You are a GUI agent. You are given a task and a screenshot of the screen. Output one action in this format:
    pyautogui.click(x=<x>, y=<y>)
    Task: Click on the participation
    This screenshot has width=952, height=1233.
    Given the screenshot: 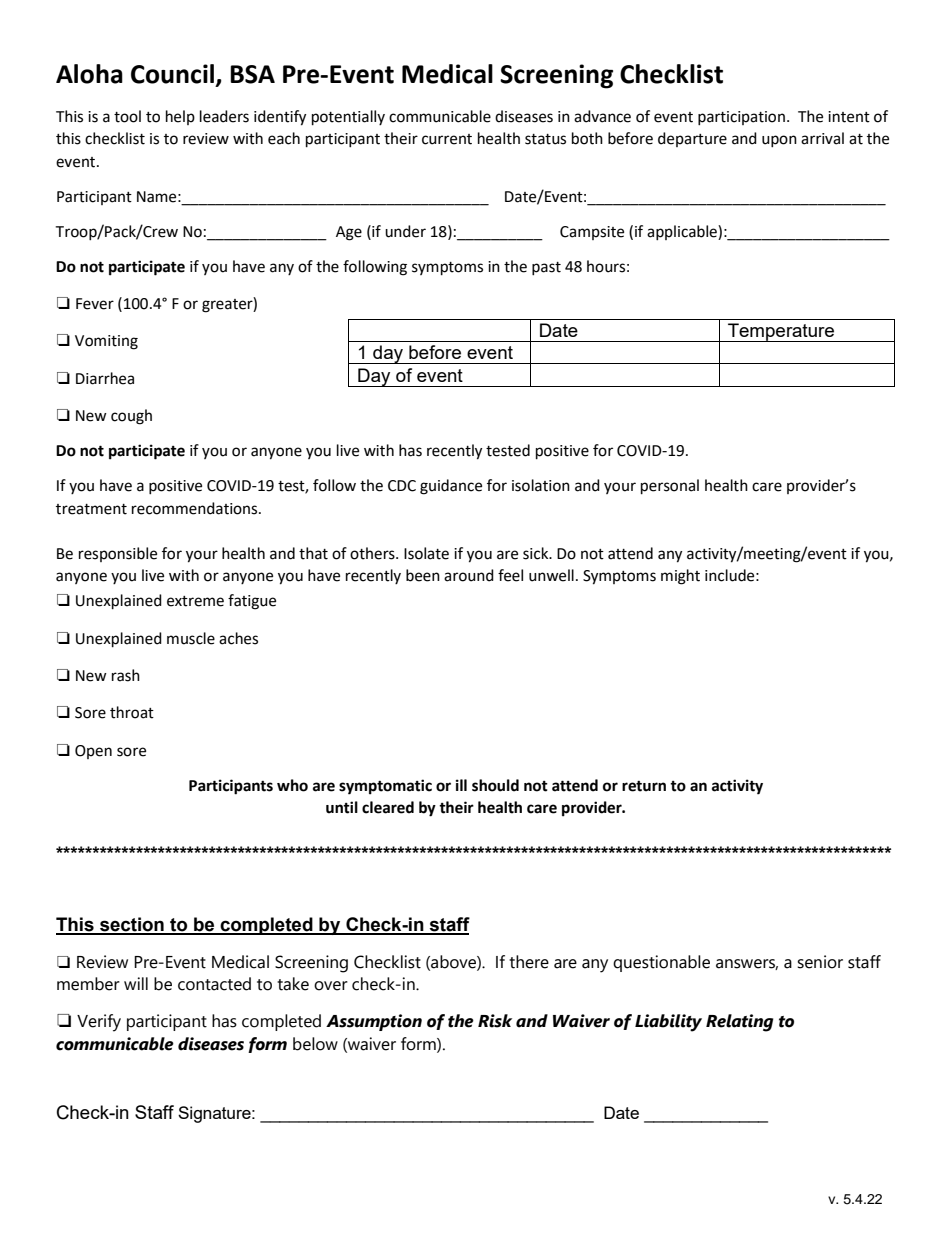 What is the action you would take?
    pyautogui.click(x=741, y=118)
